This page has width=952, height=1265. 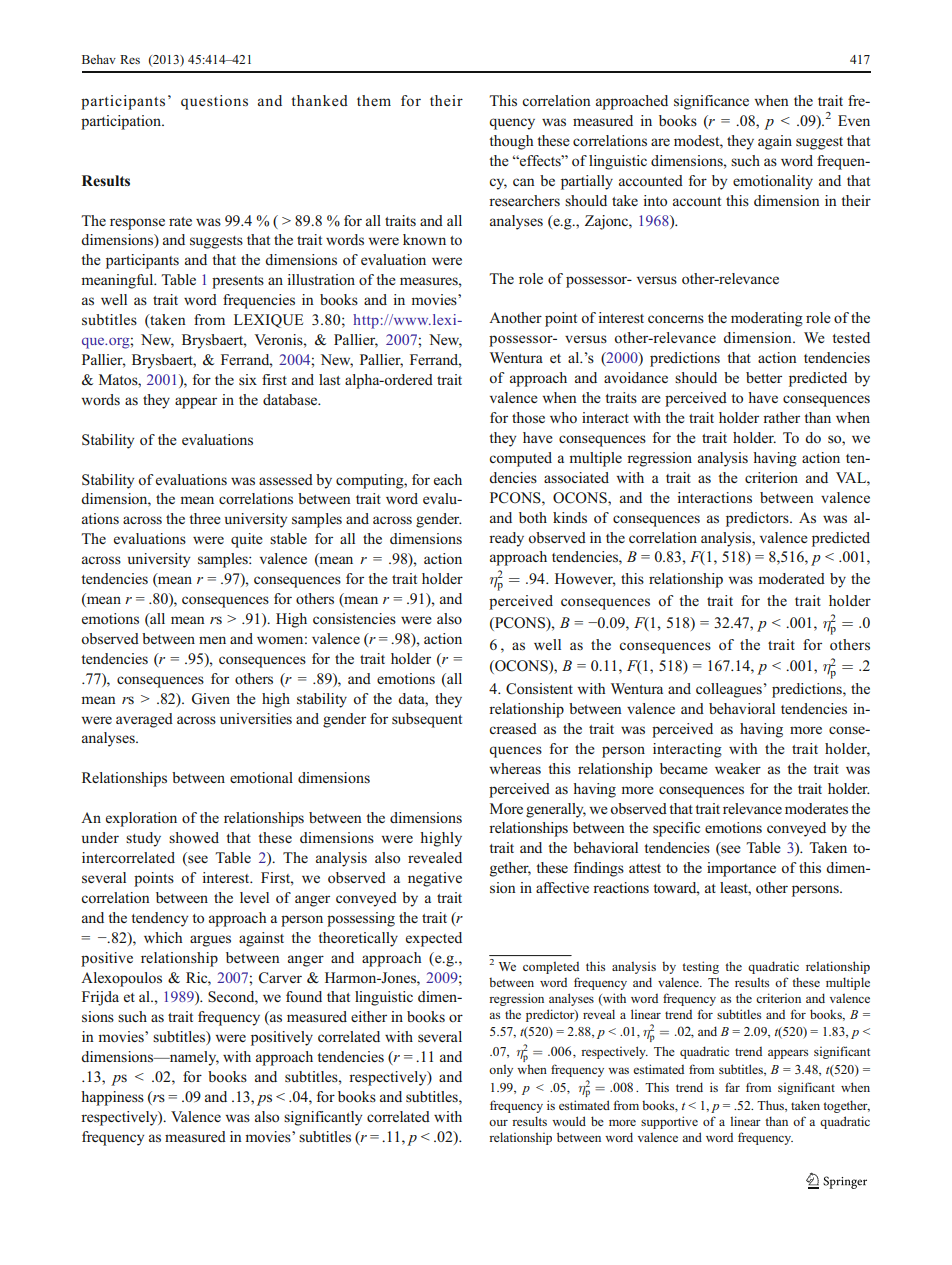 I want to click on colleagues, so click(x=729, y=690).
